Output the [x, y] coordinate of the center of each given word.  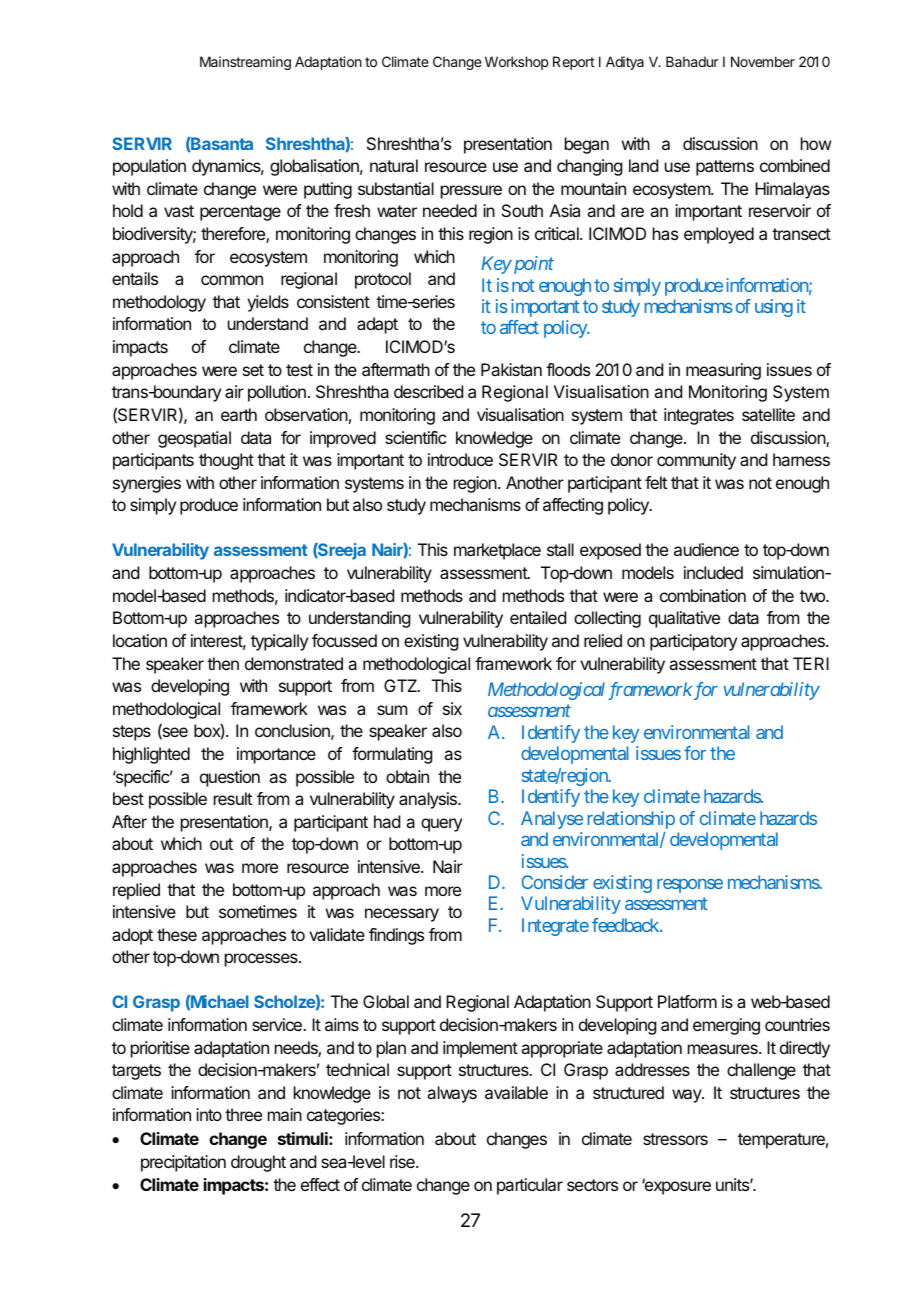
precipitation [183, 1163]
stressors [675, 1139]
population [149, 167]
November [763, 61]
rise [403, 1161]
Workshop [516, 63]
